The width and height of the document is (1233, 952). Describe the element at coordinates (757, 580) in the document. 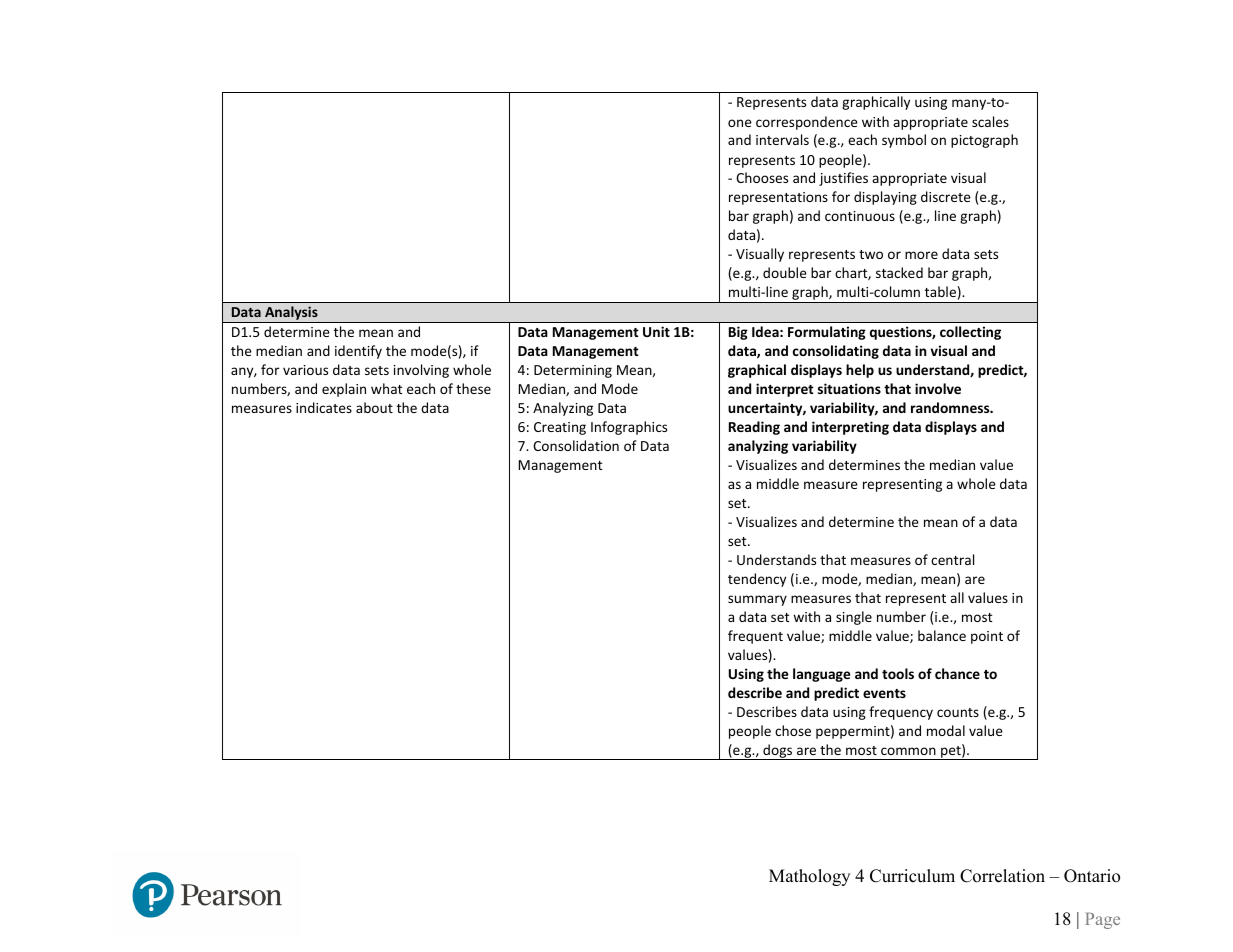

I see `tendency` at that location.
